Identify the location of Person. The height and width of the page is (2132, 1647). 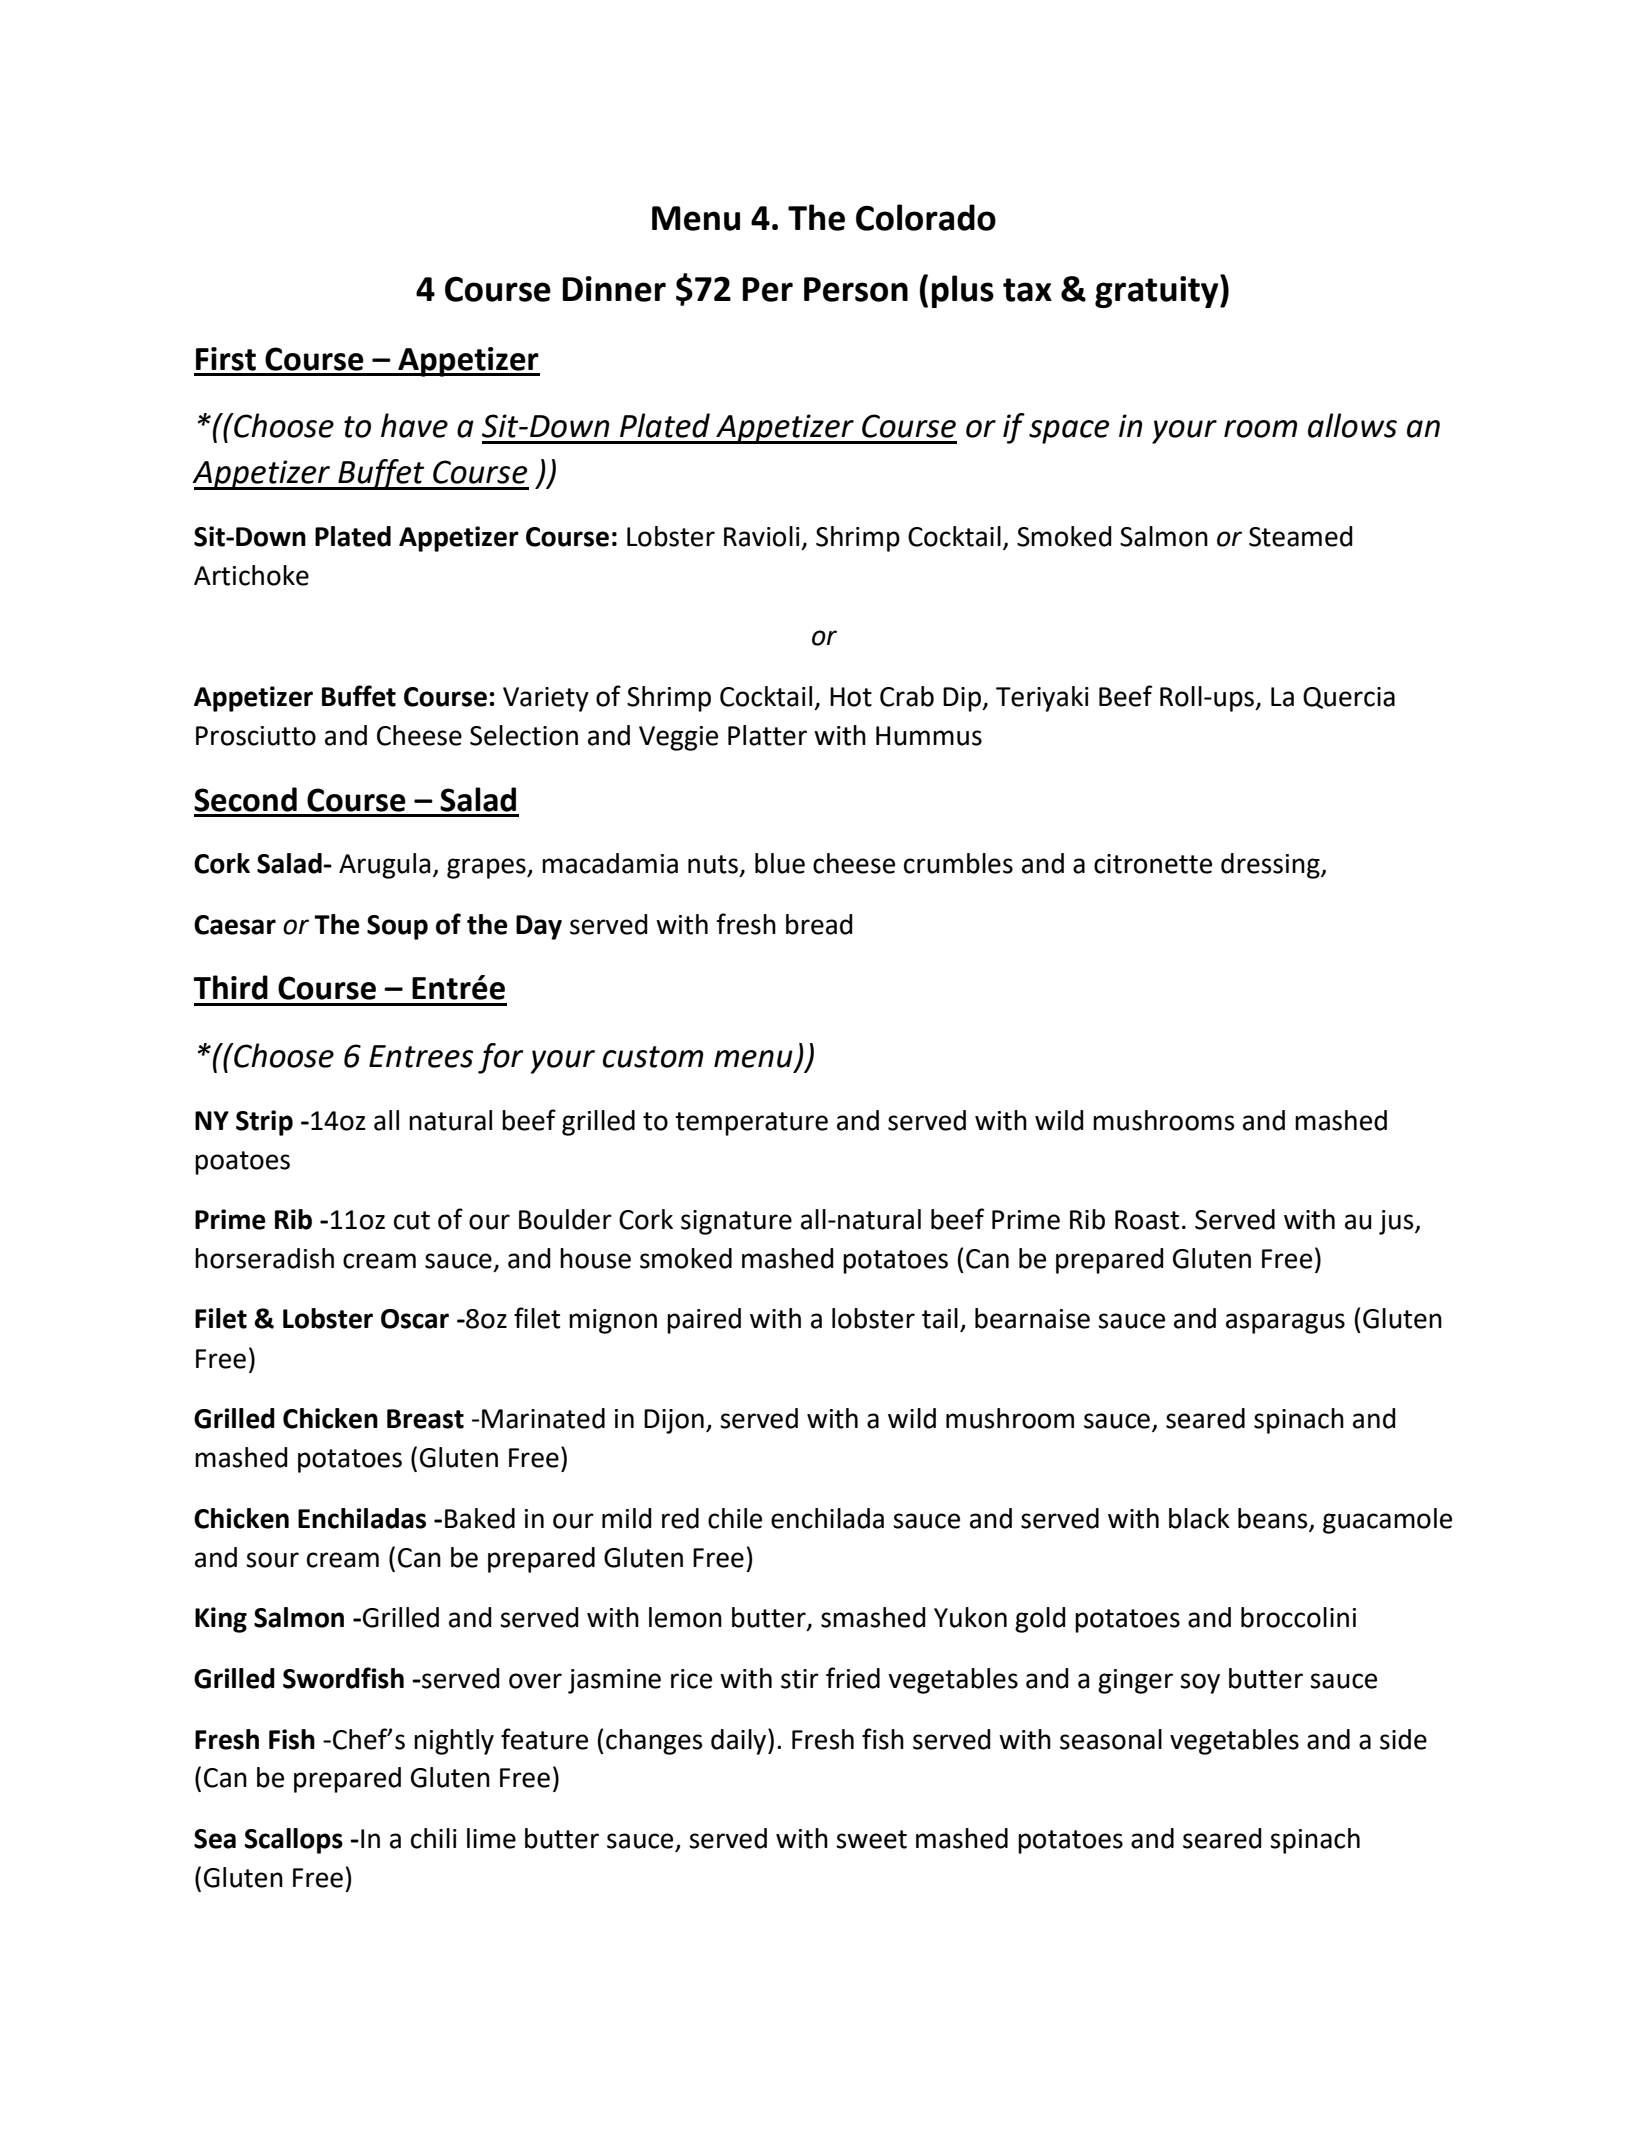
(856, 289).
